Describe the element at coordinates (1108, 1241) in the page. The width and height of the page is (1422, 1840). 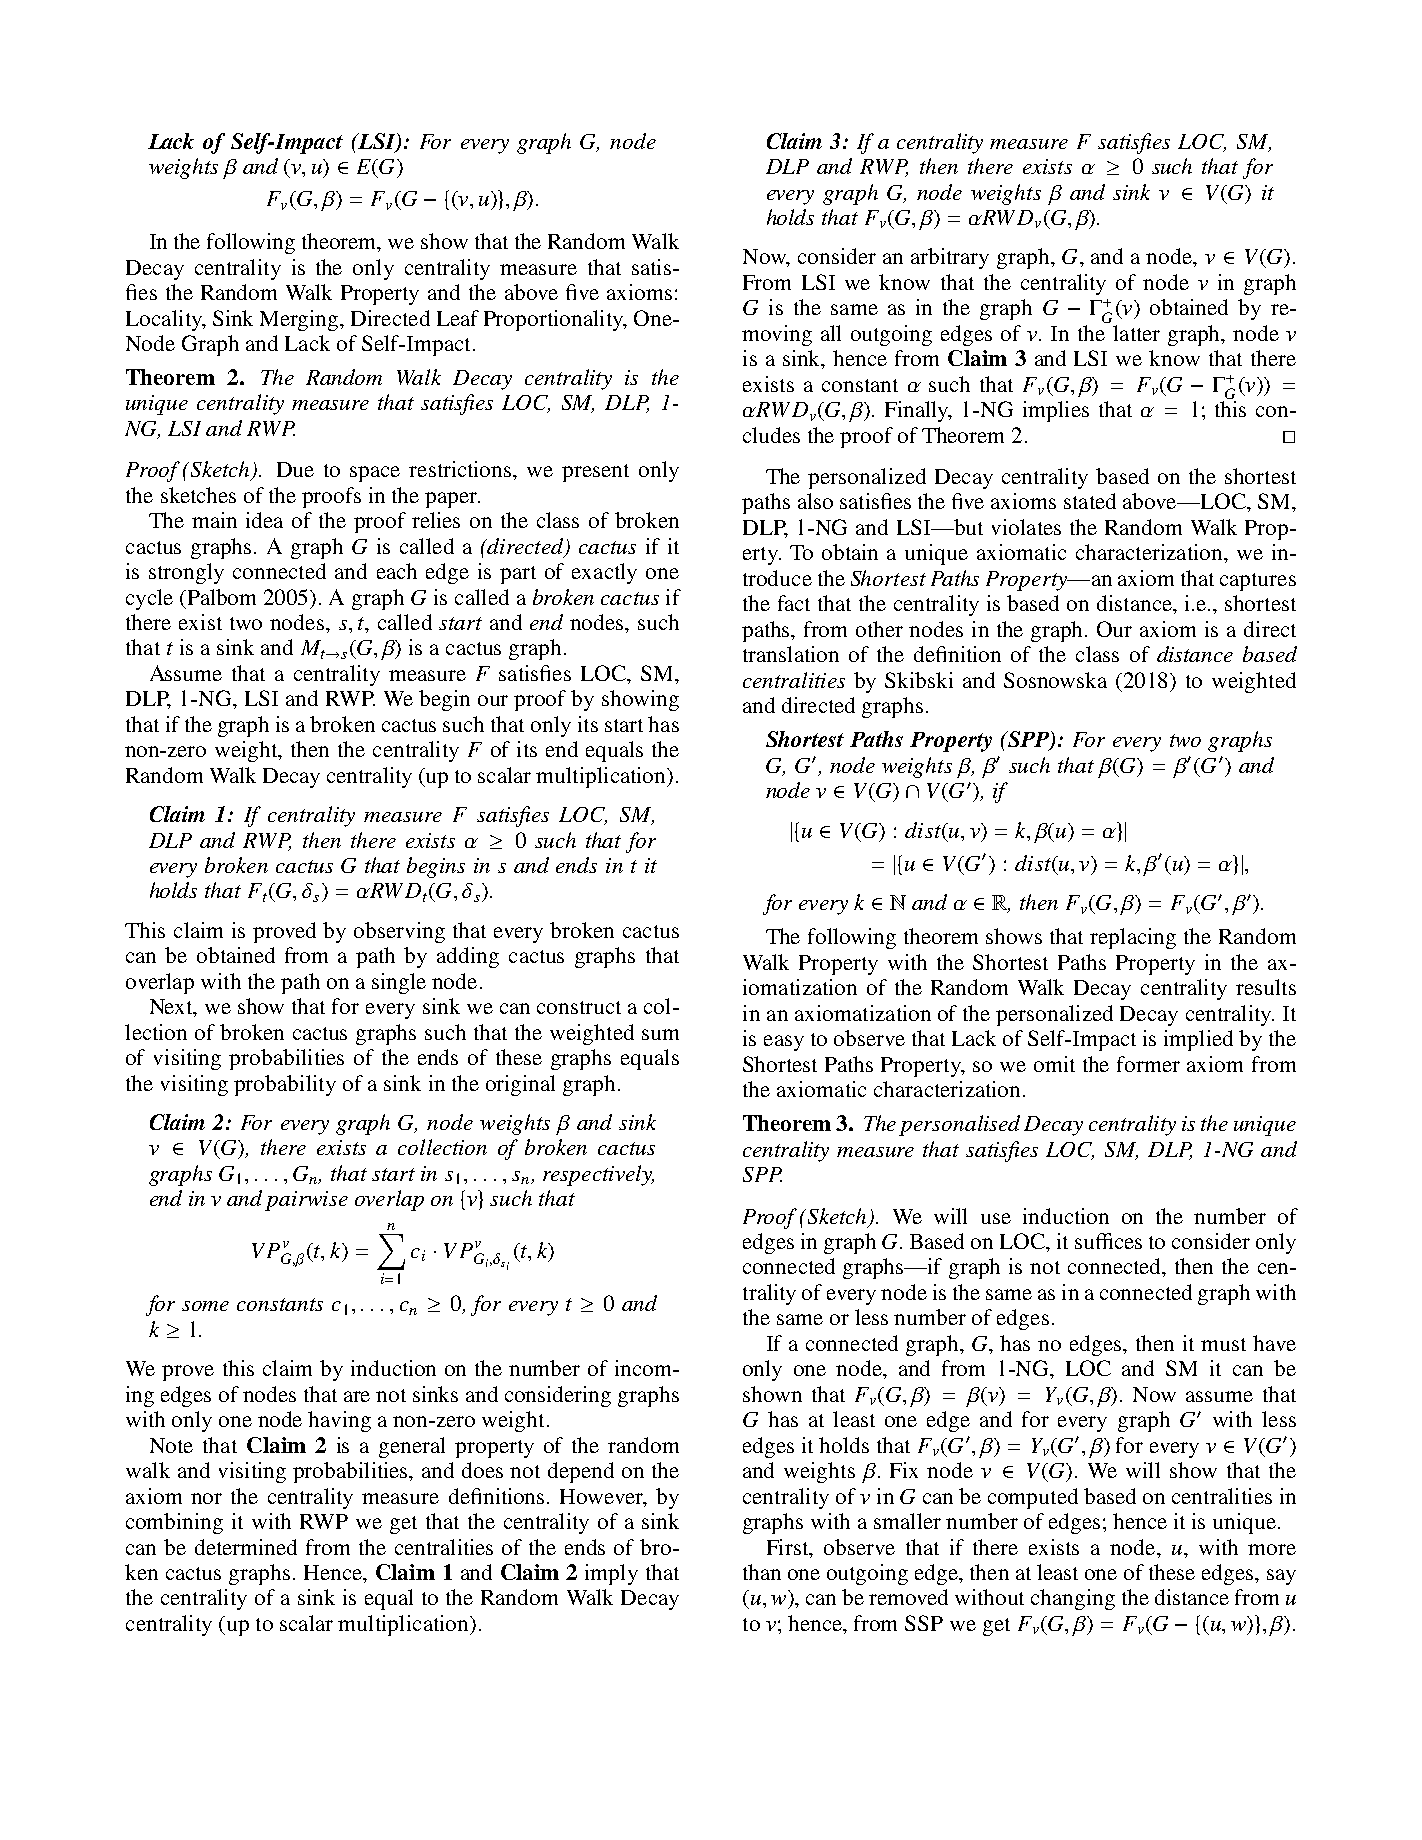
I see `suffices` at that location.
